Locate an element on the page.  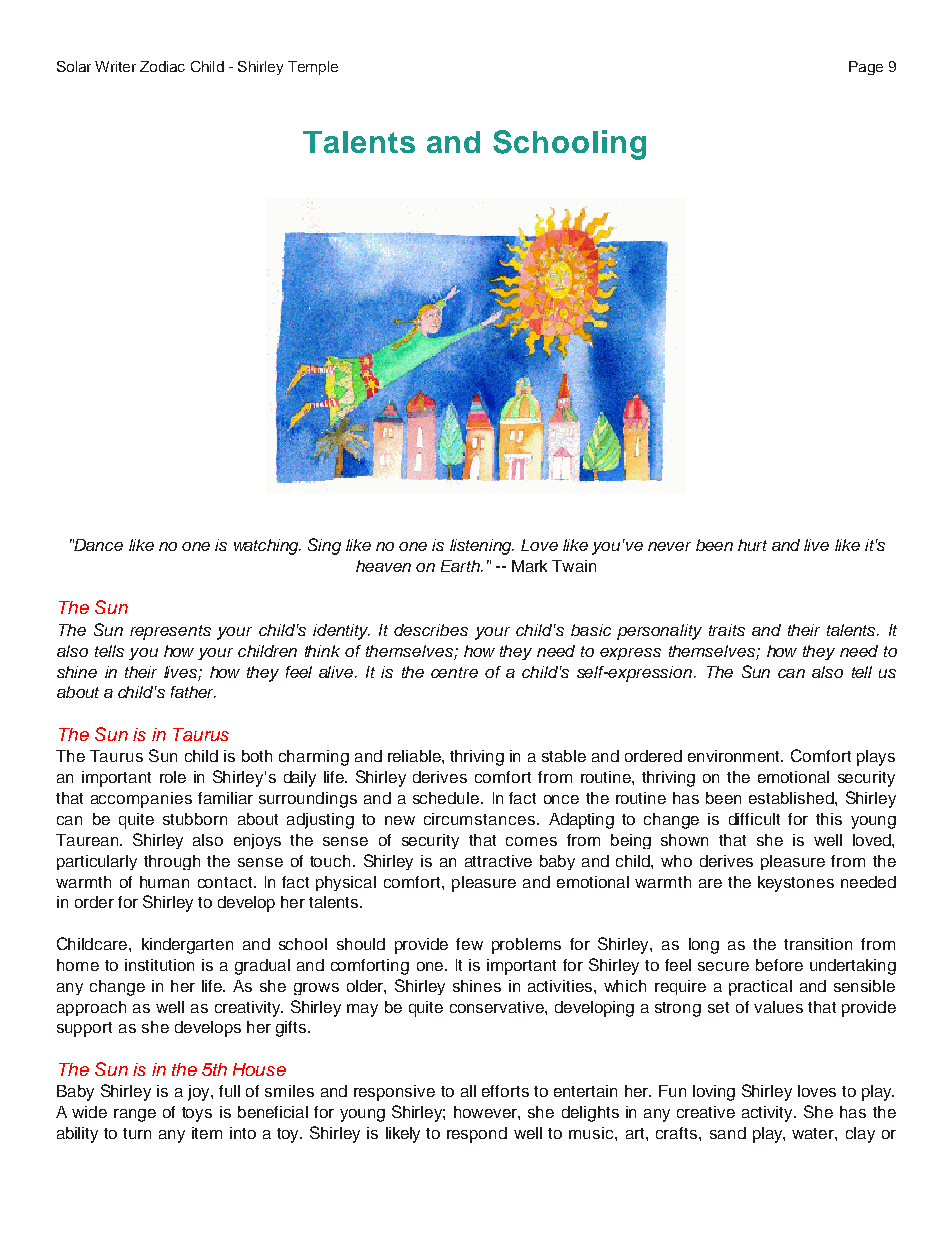
toys is located at coordinates (197, 1114).
